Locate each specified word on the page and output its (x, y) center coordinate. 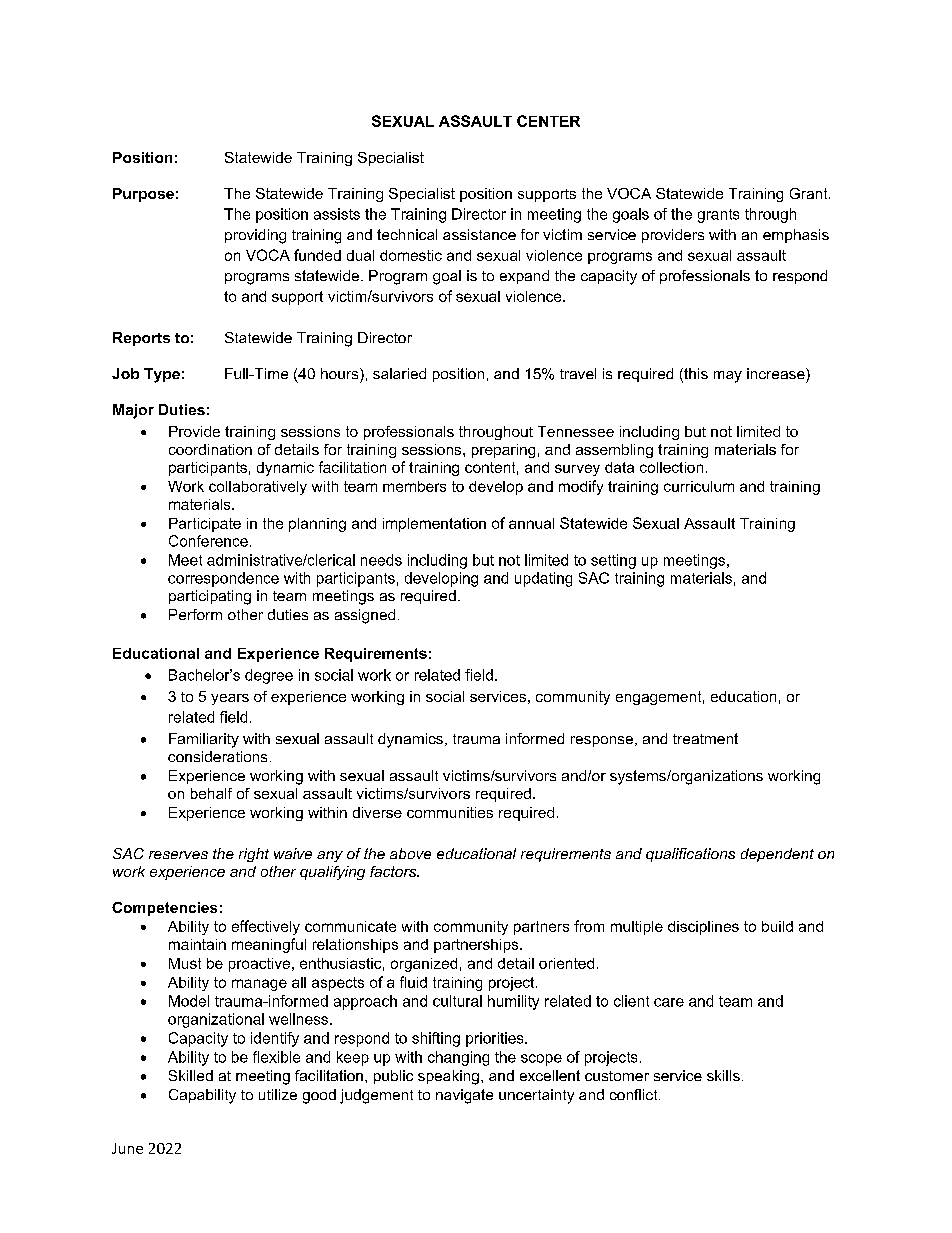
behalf (211, 793)
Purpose (143, 195)
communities (450, 812)
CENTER (548, 121)
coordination (210, 449)
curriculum (699, 486)
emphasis (796, 236)
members (414, 486)
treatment (705, 738)
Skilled (191, 1075)
